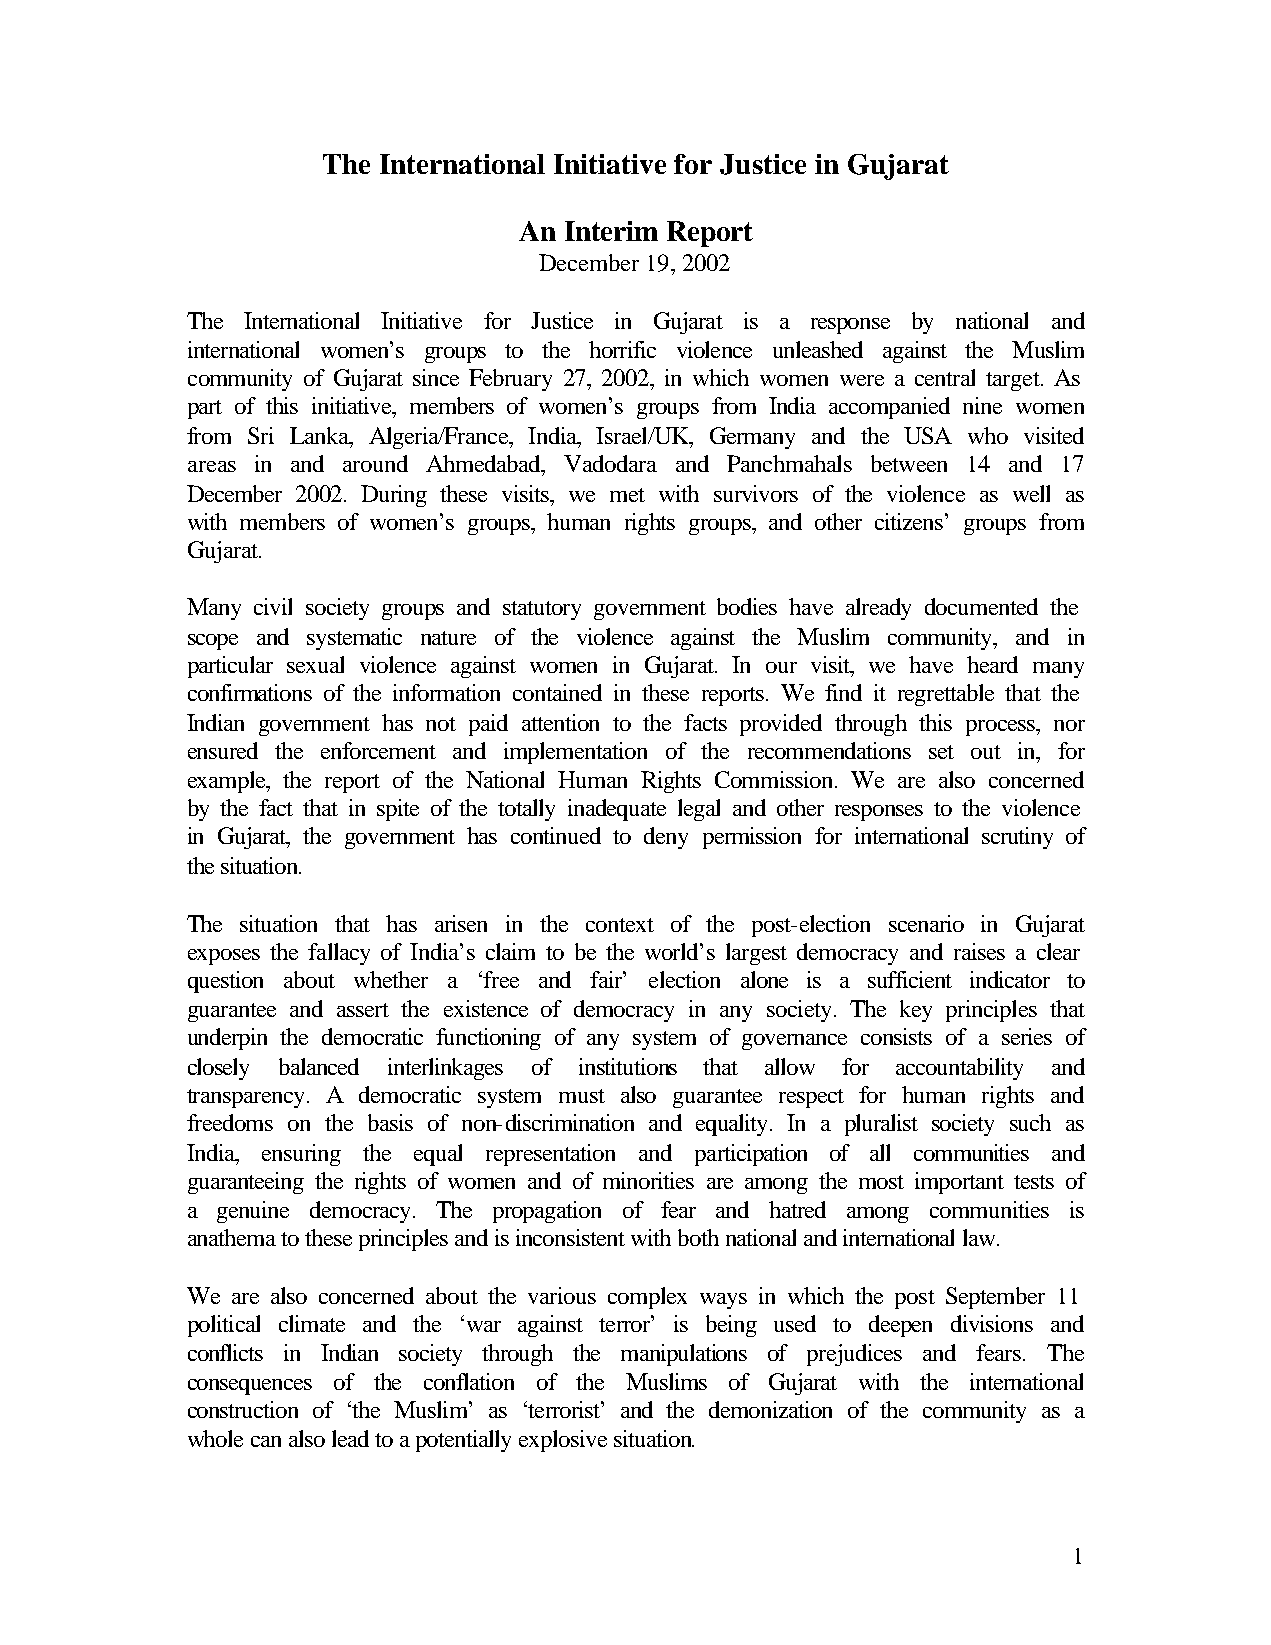 This image has height=1645, width=1271. Describe the element at coordinates (945, 377) in the image. I see `central` at that location.
